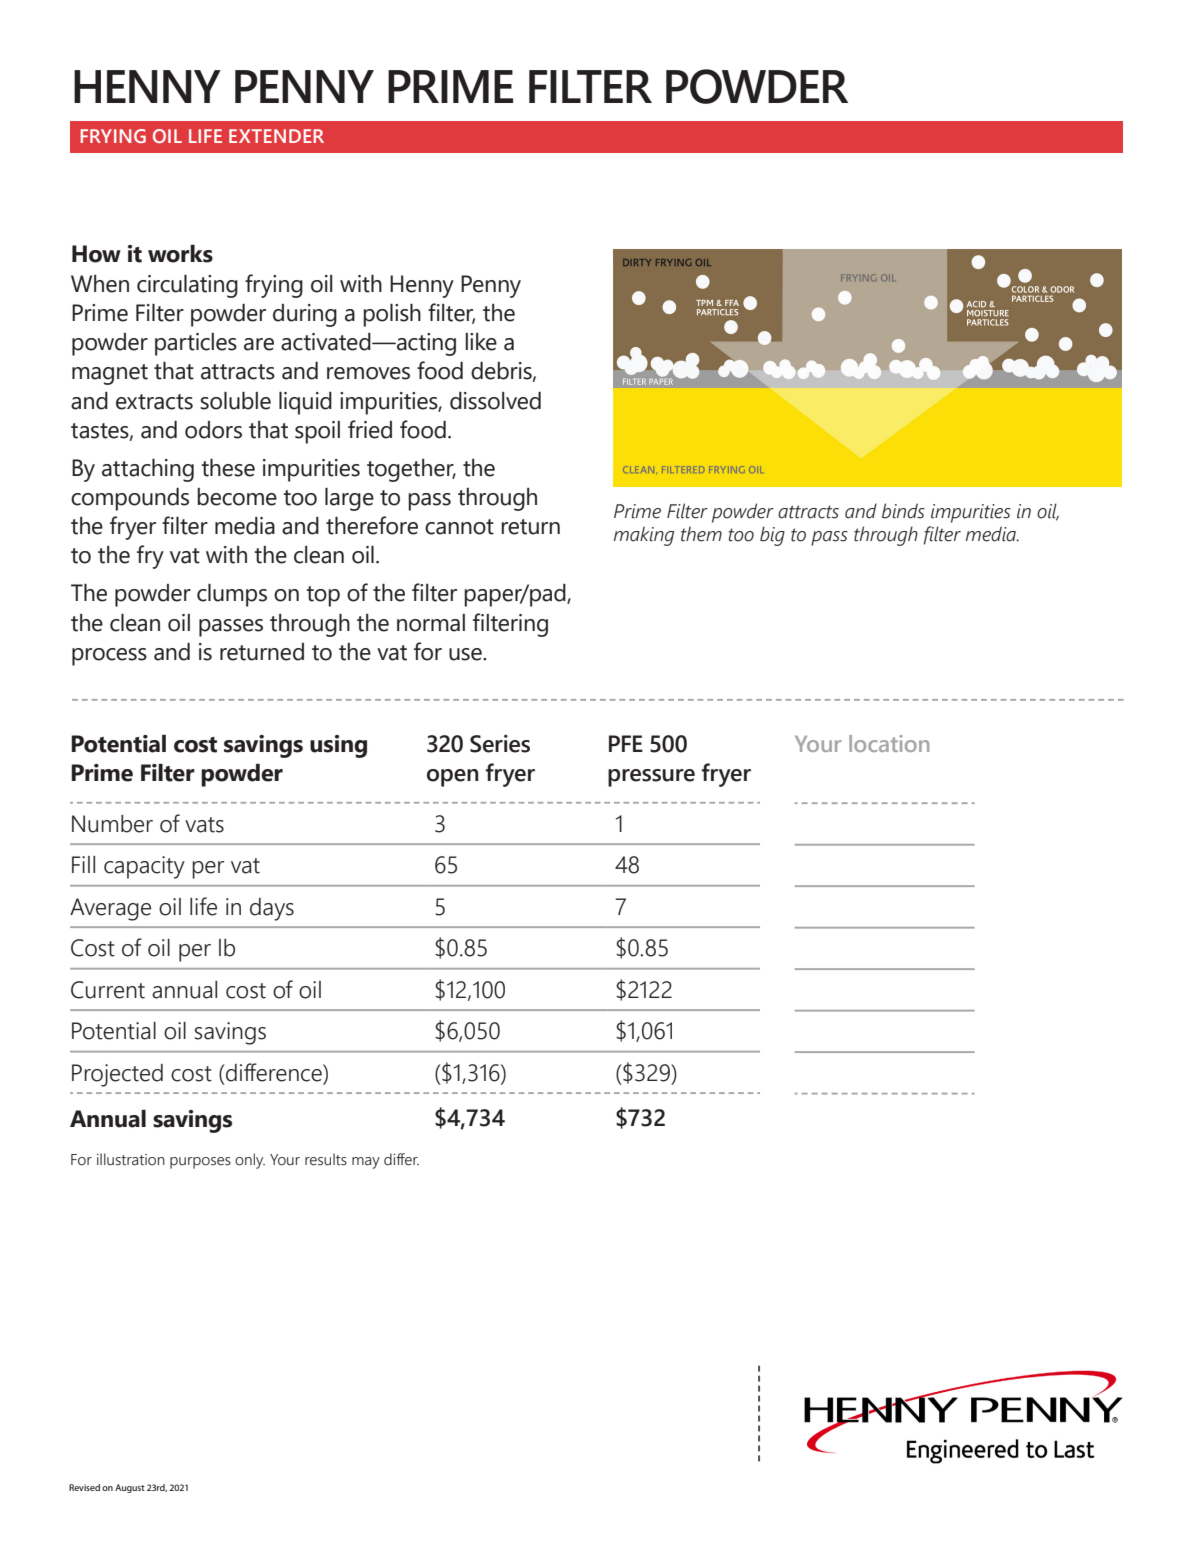 The height and width of the screenshot is (1543, 1192). I want to click on process, so click(109, 657).
